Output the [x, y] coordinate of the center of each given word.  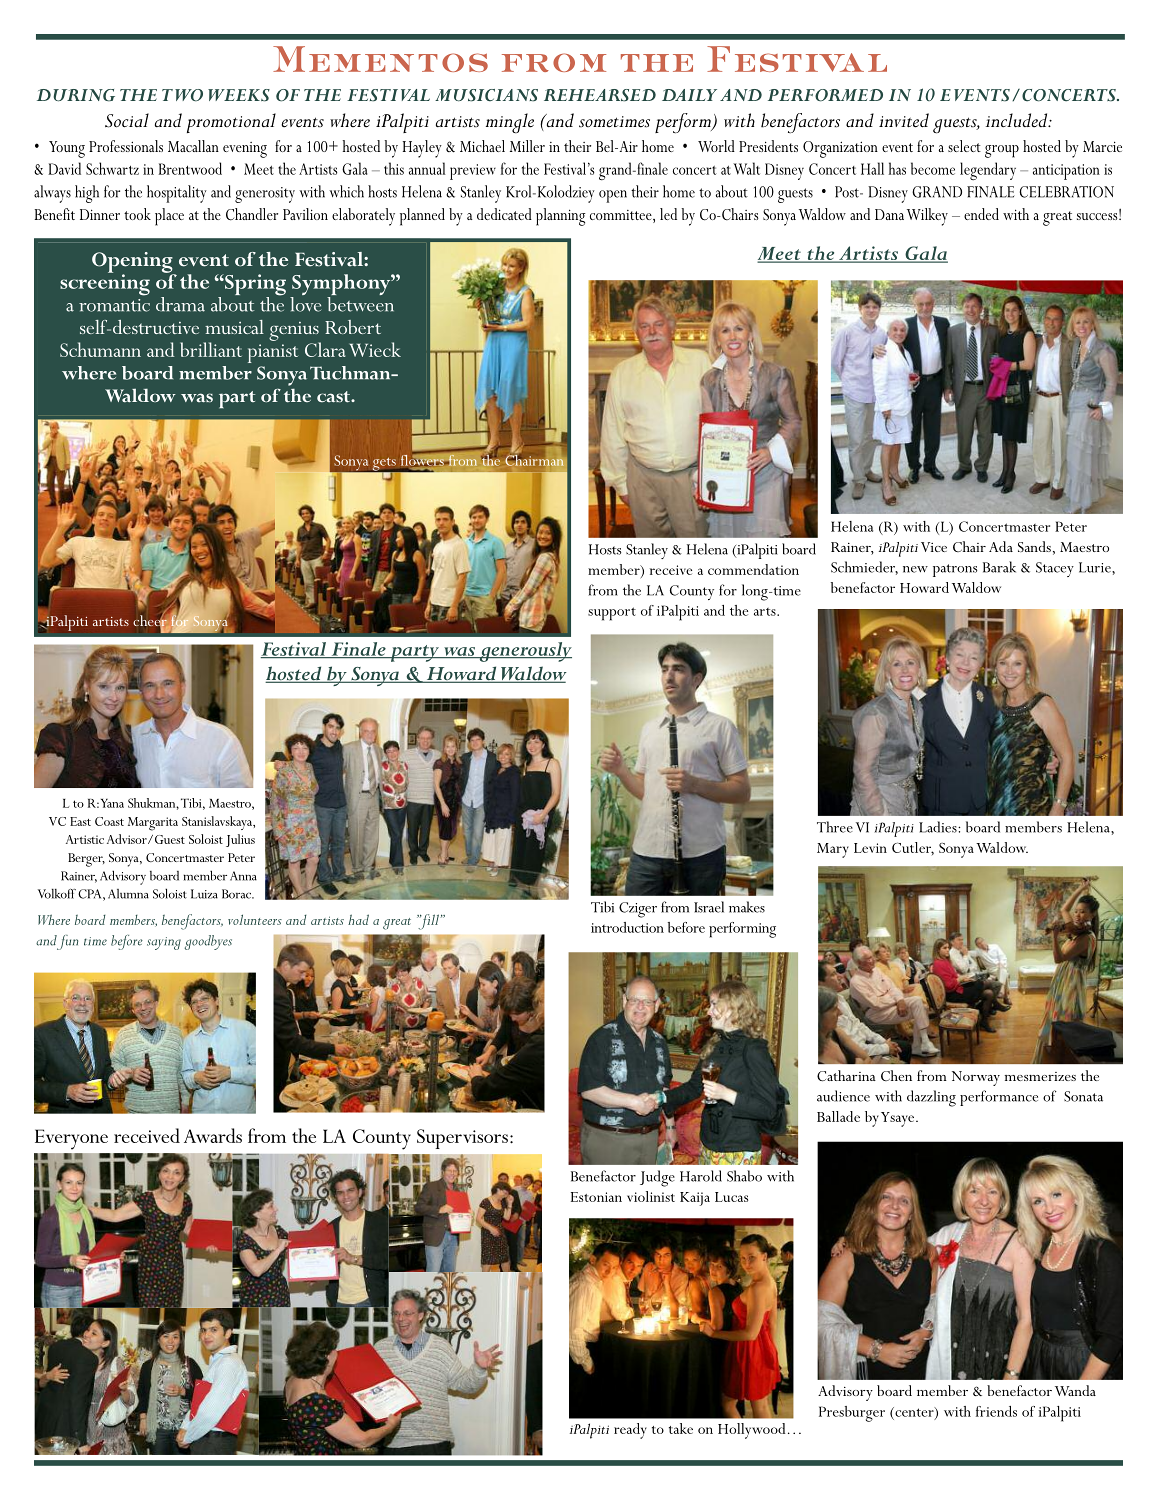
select [964, 146]
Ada [1001, 546]
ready [630, 1431]
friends [996, 1411]
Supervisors [462, 1139]
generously [524, 652]
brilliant [211, 349]
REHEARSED [600, 95]
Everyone [71, 1139]
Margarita [153, 824]
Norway [976, 1078]
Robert [353, 327]
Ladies [939, 827]
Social [127, 120]
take [681, 1428]
